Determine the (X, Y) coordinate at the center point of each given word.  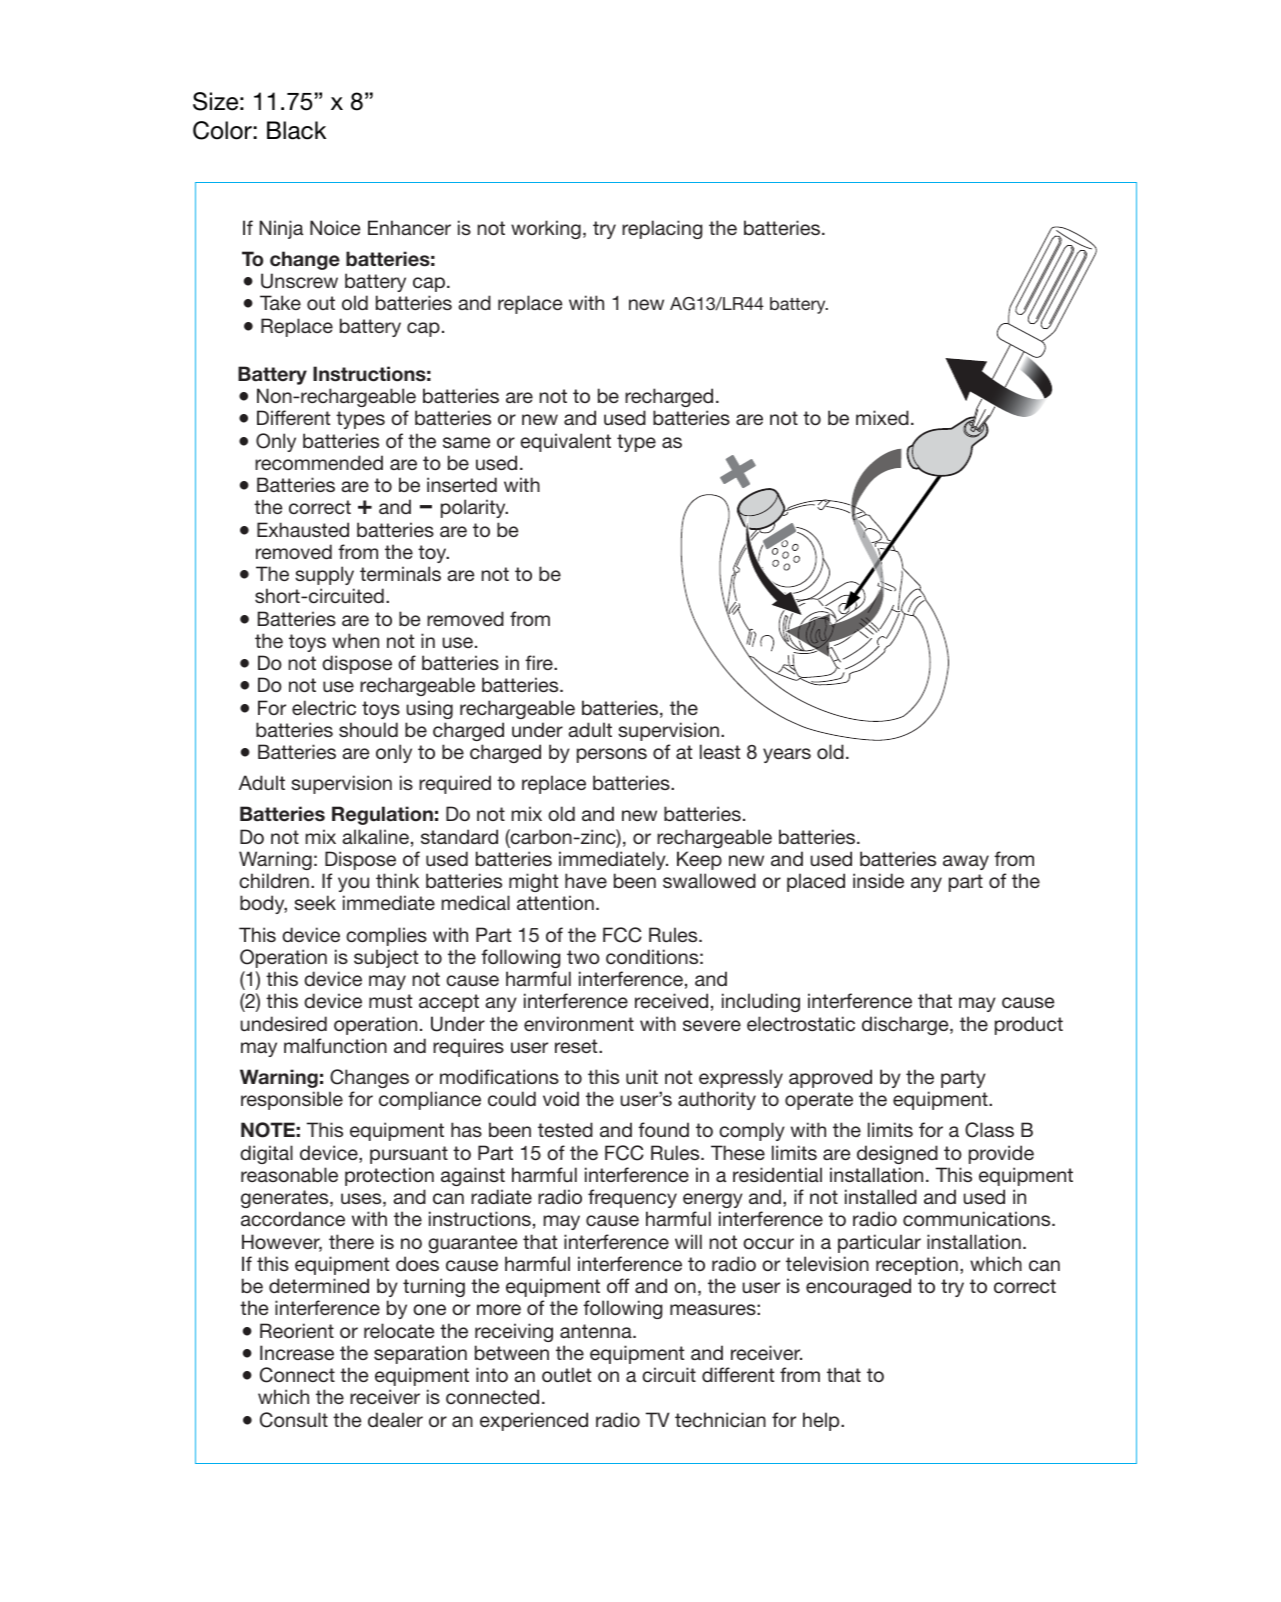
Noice (335, 227)
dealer (395, 1419)
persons (612, 755)
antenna (597, 1331)
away (966, 862)
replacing (662, 229)
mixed (882, 417)
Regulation (382, 815)
